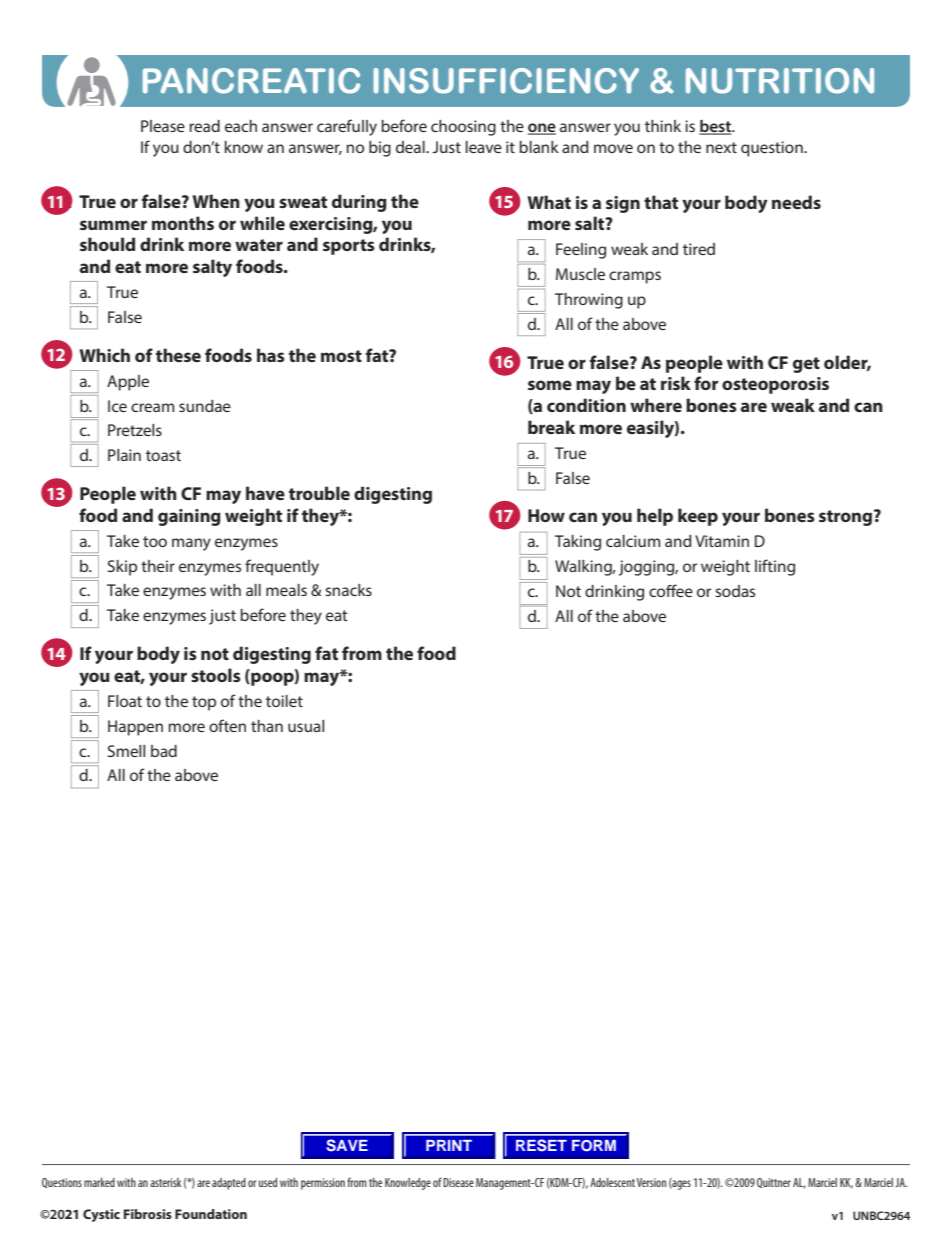 Image resolution: width=952 pixels, height=1233 pixels. Describe the element at coordinates (204, 126) in the screenshot. I see `read` at that location.
